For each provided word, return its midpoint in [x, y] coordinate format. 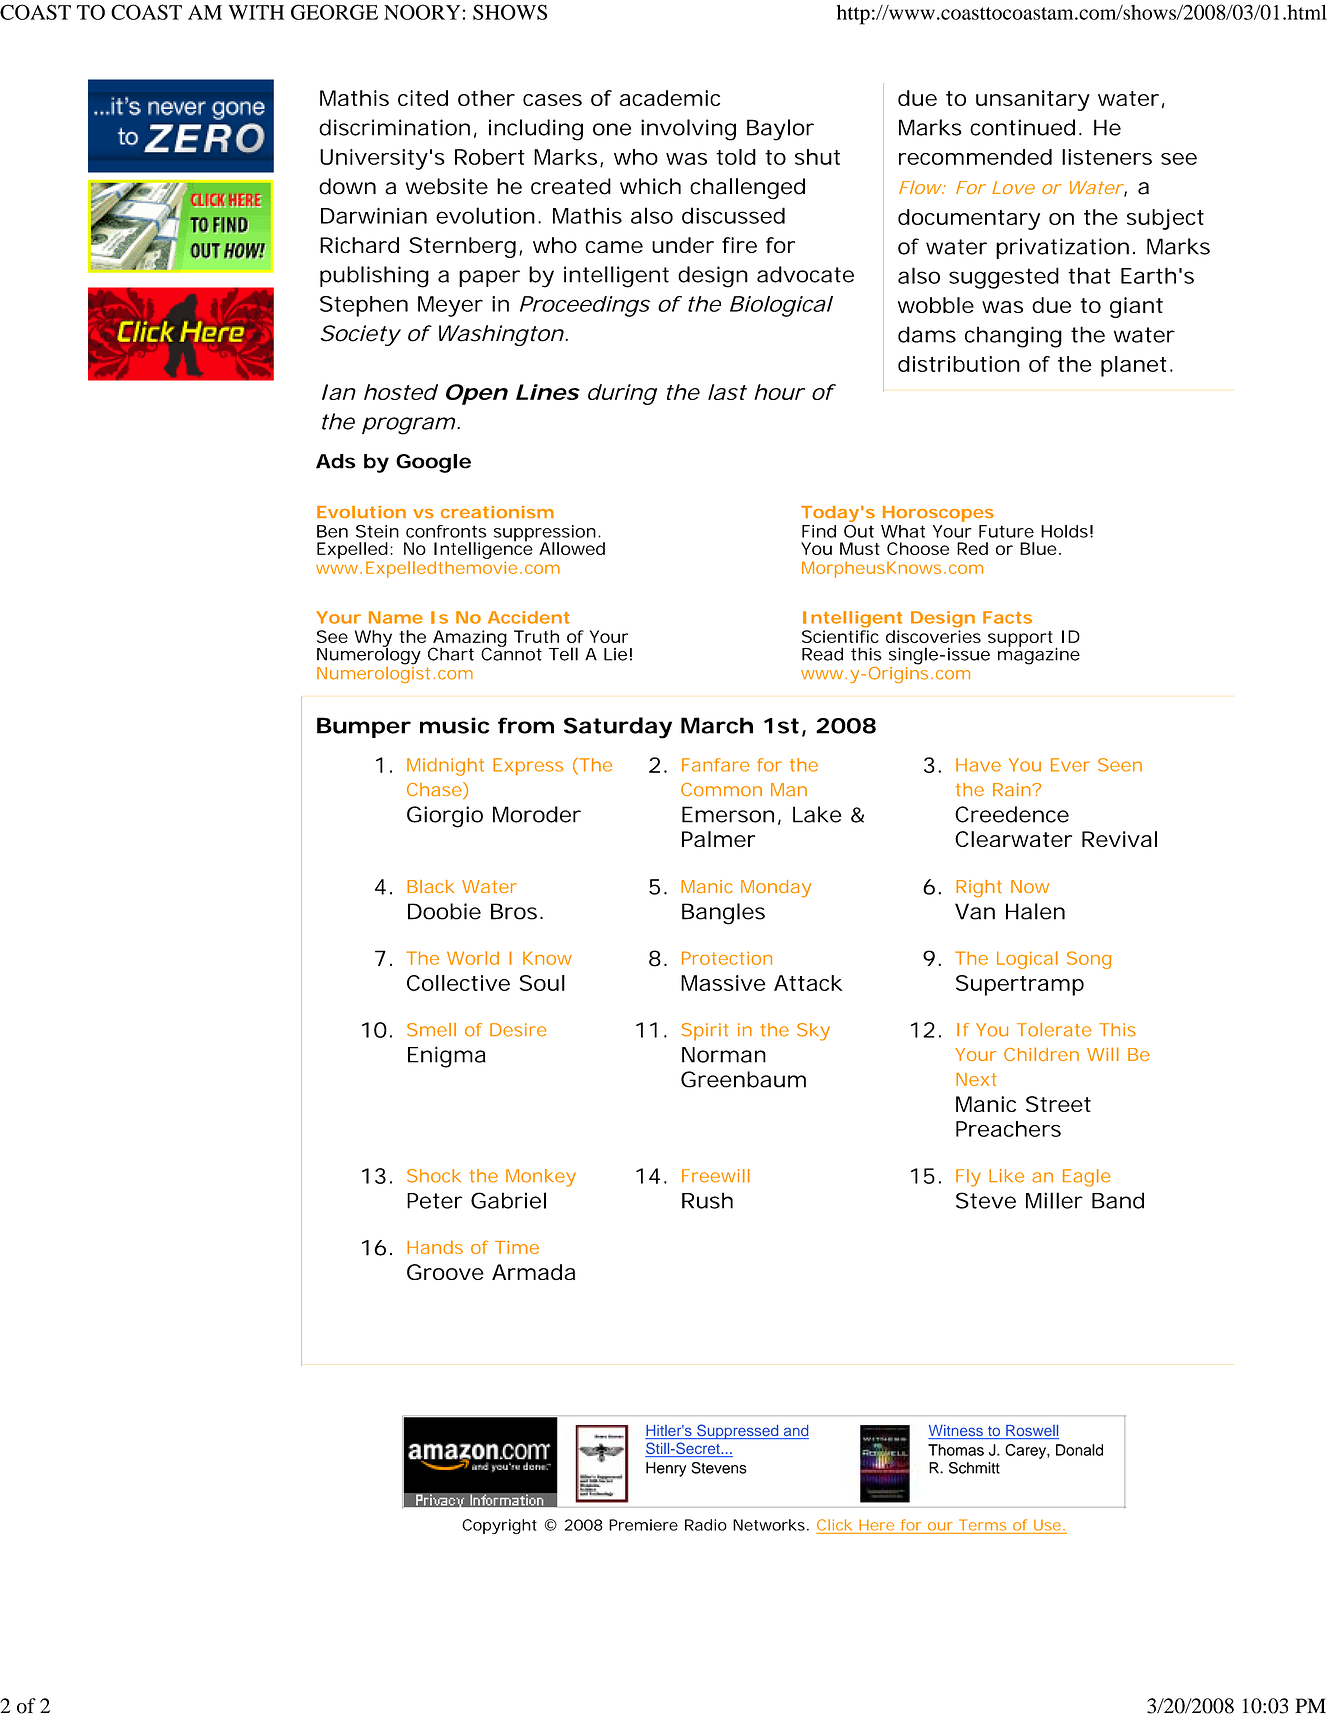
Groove [445, 1272]
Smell [431, 1030]
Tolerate [1054, 1030]
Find [819, 531]
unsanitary [1033, 100]
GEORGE [334, 12]
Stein [377, 531]
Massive [723, 983]
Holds [1064, 531]
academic [669, 98]
